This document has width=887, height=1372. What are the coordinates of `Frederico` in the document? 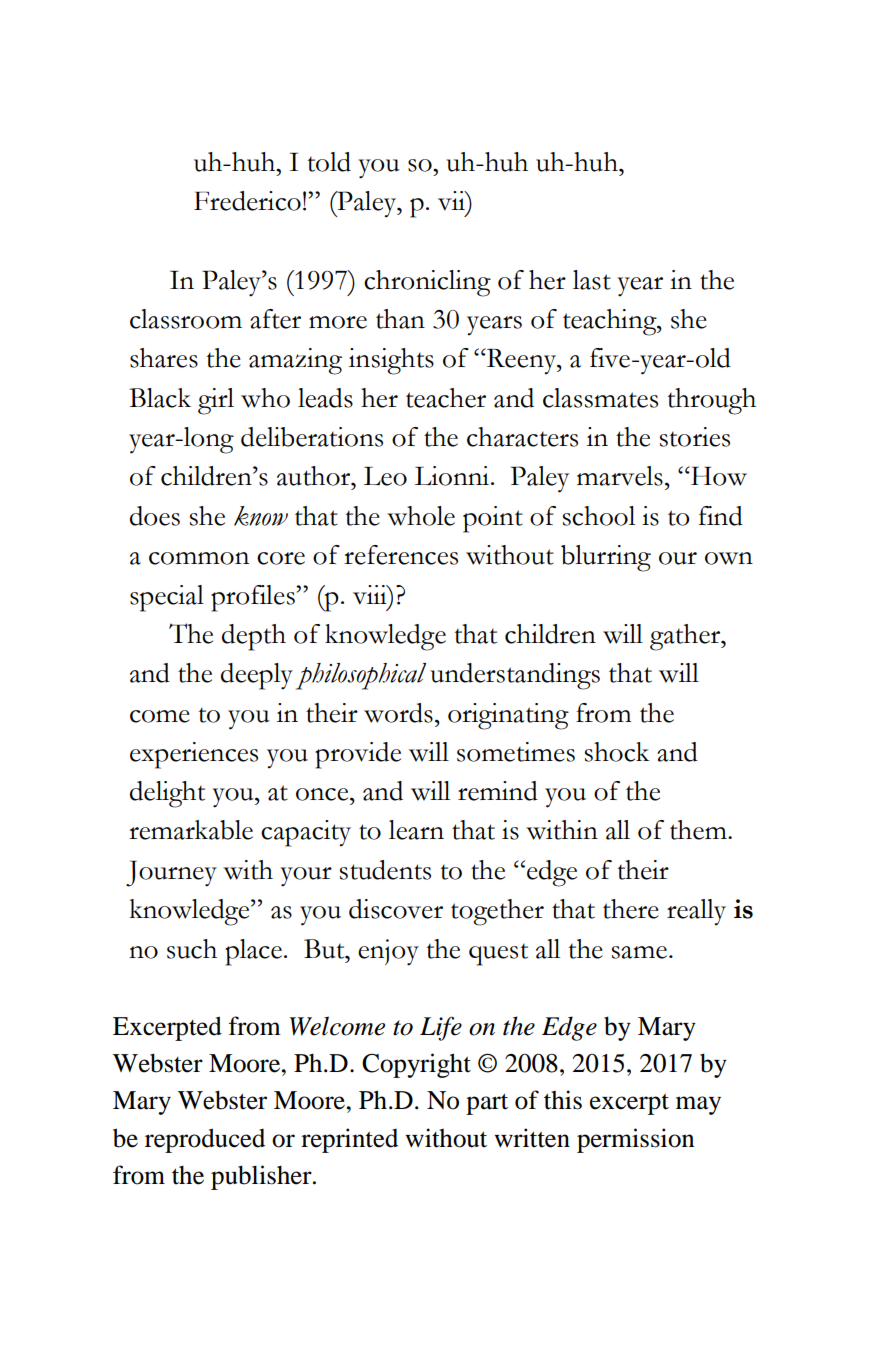 It's located at (247, 201).
